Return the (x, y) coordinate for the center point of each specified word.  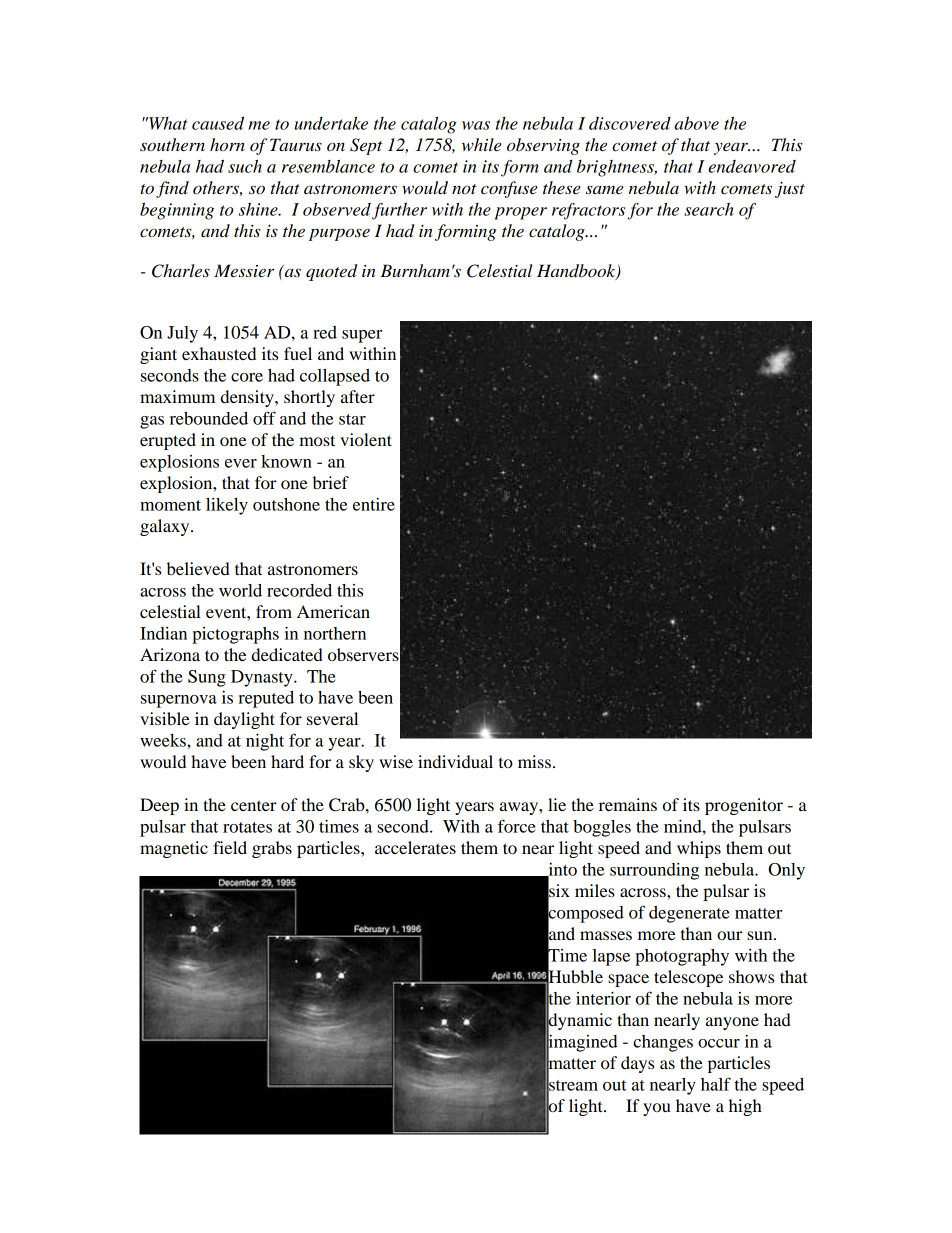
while (481, 145)
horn (227, 145)
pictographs (235, 635)
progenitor (744, 806)
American (333, 611)
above (697, 123)
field (230, 847)
